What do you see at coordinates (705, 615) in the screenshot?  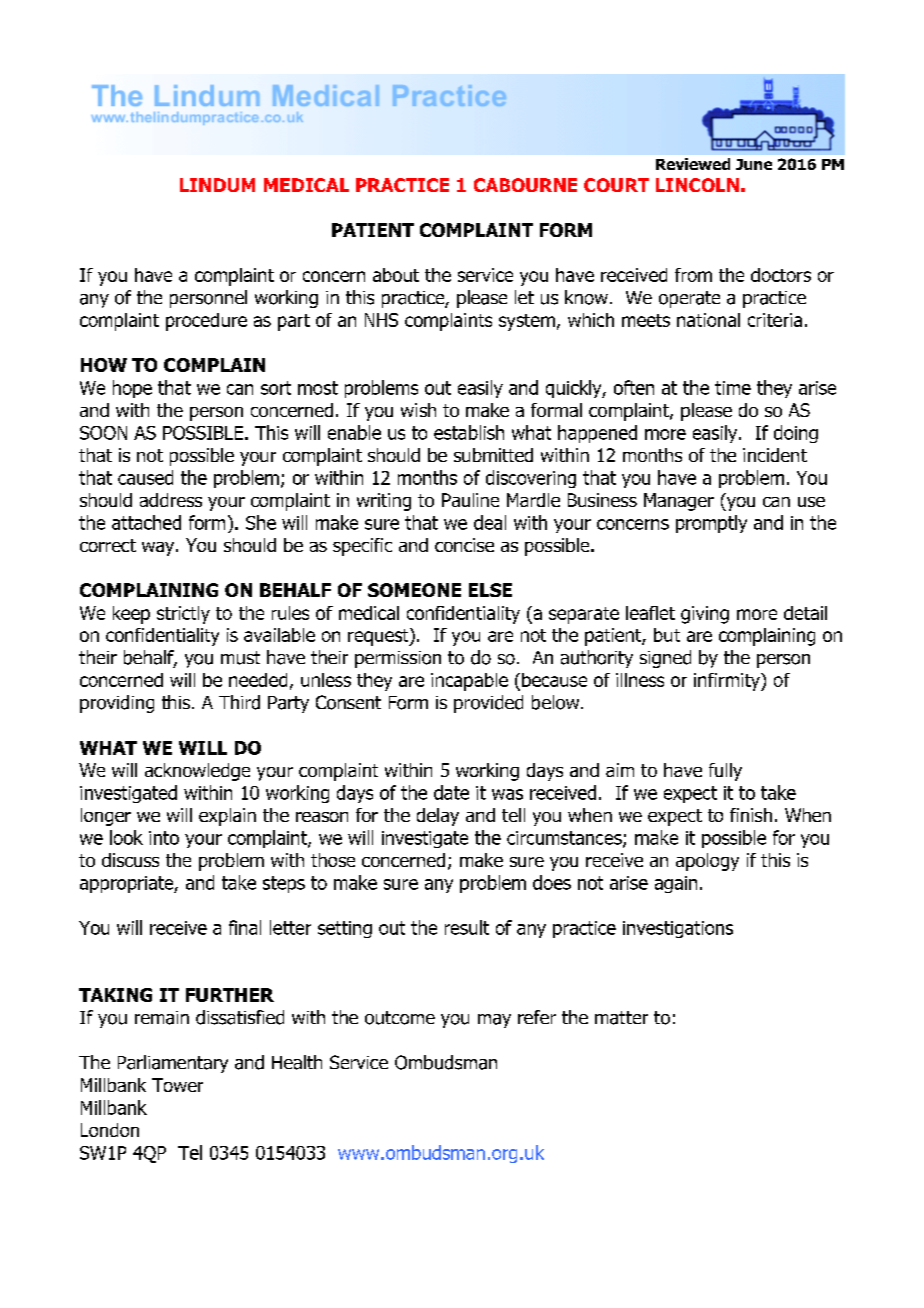 I see `giving` at bounding box center [705, 615].
